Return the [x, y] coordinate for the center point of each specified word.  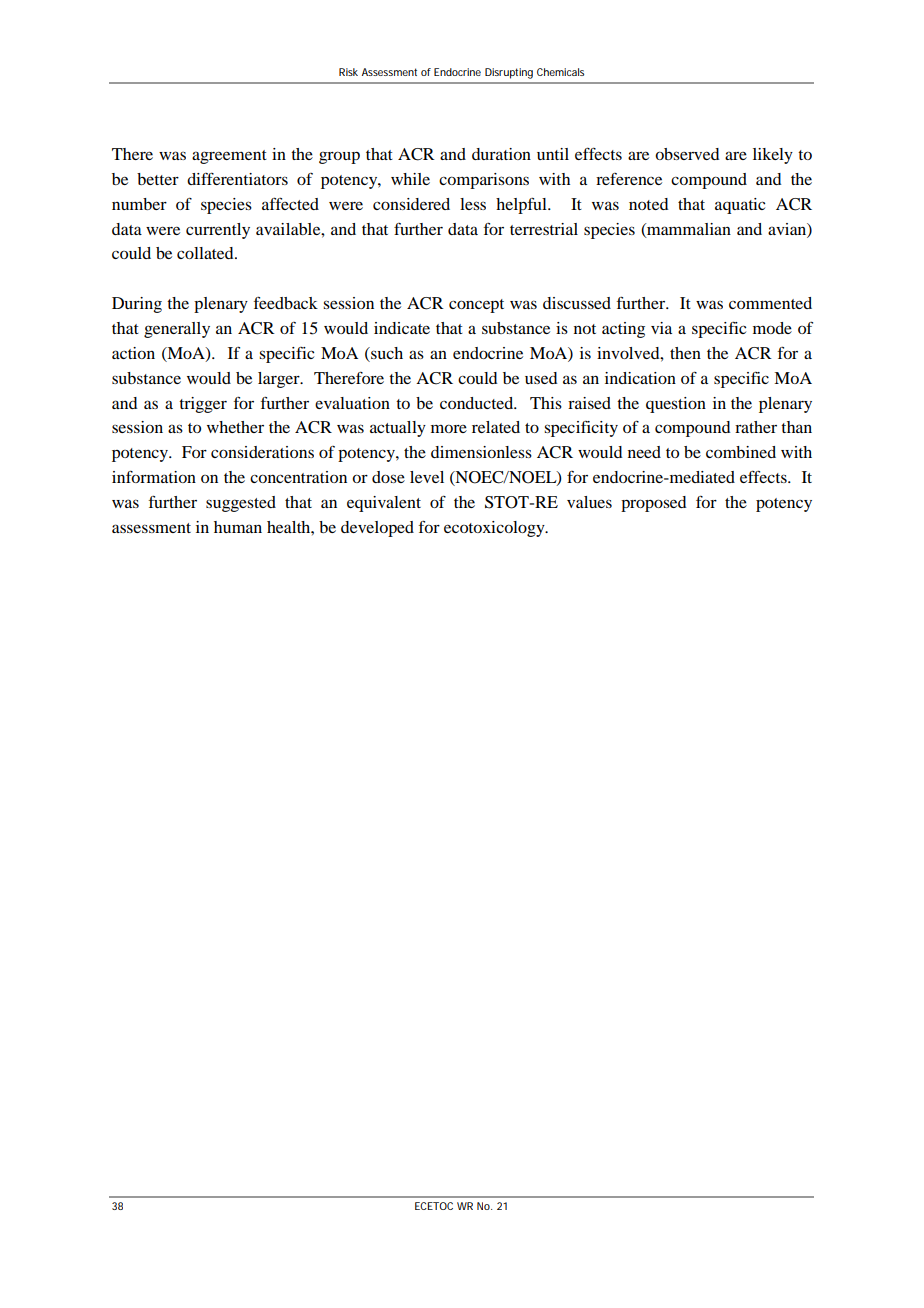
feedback [286, 302]
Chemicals [560, 72]
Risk [348, 72]
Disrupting [509, 73]
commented [770, 303]
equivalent [384, 504]
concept [476, 306]
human [238, 527]
